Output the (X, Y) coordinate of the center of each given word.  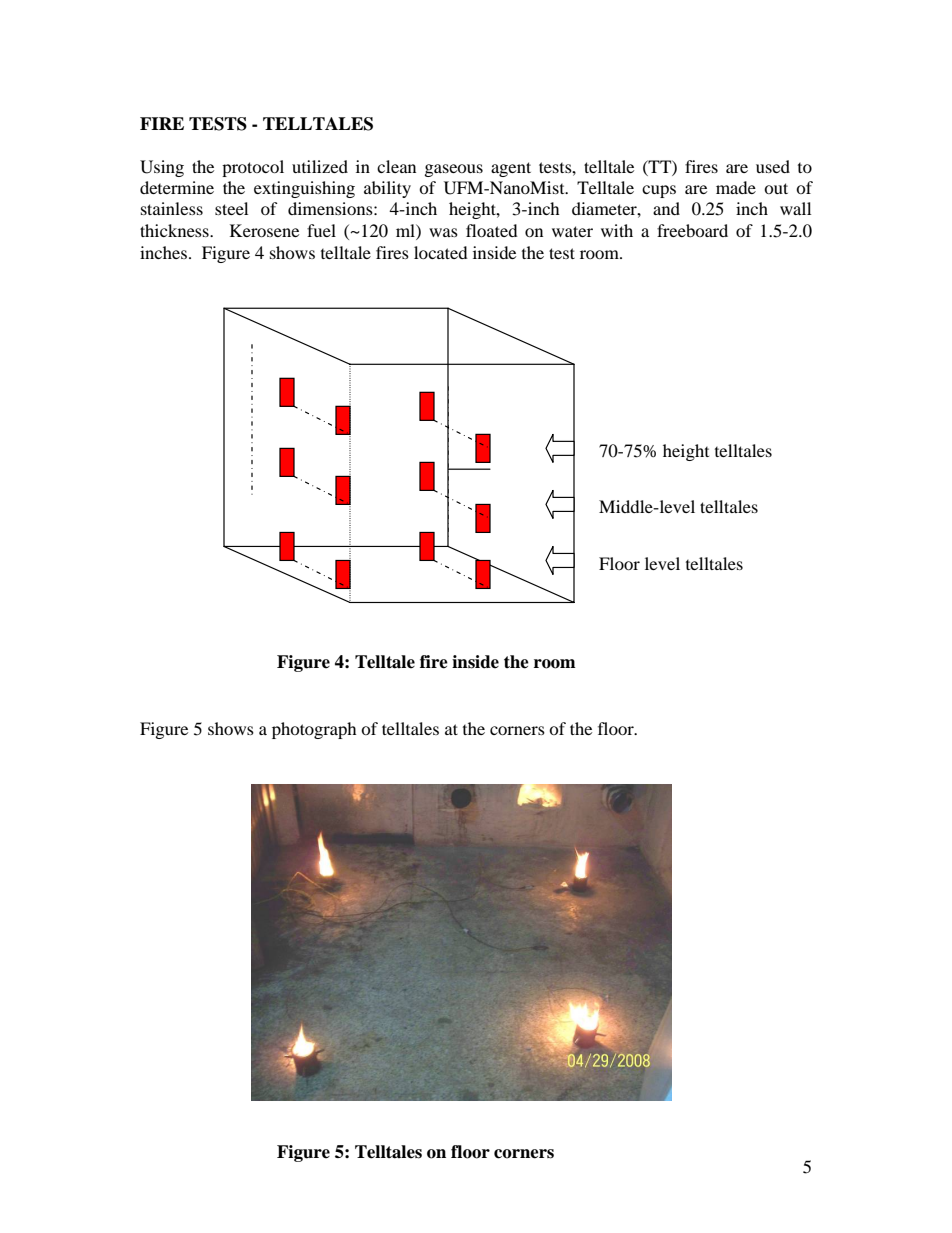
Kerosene (264, 230)
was (443, 232)
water (572, 231)
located (441, 252)
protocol (253, 168)
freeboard (692, 230)
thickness (175, 230)
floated (492, 230)
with (617, 230)
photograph (314, 730)
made (736, 187)
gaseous (454, 170)
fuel (321, 230)
